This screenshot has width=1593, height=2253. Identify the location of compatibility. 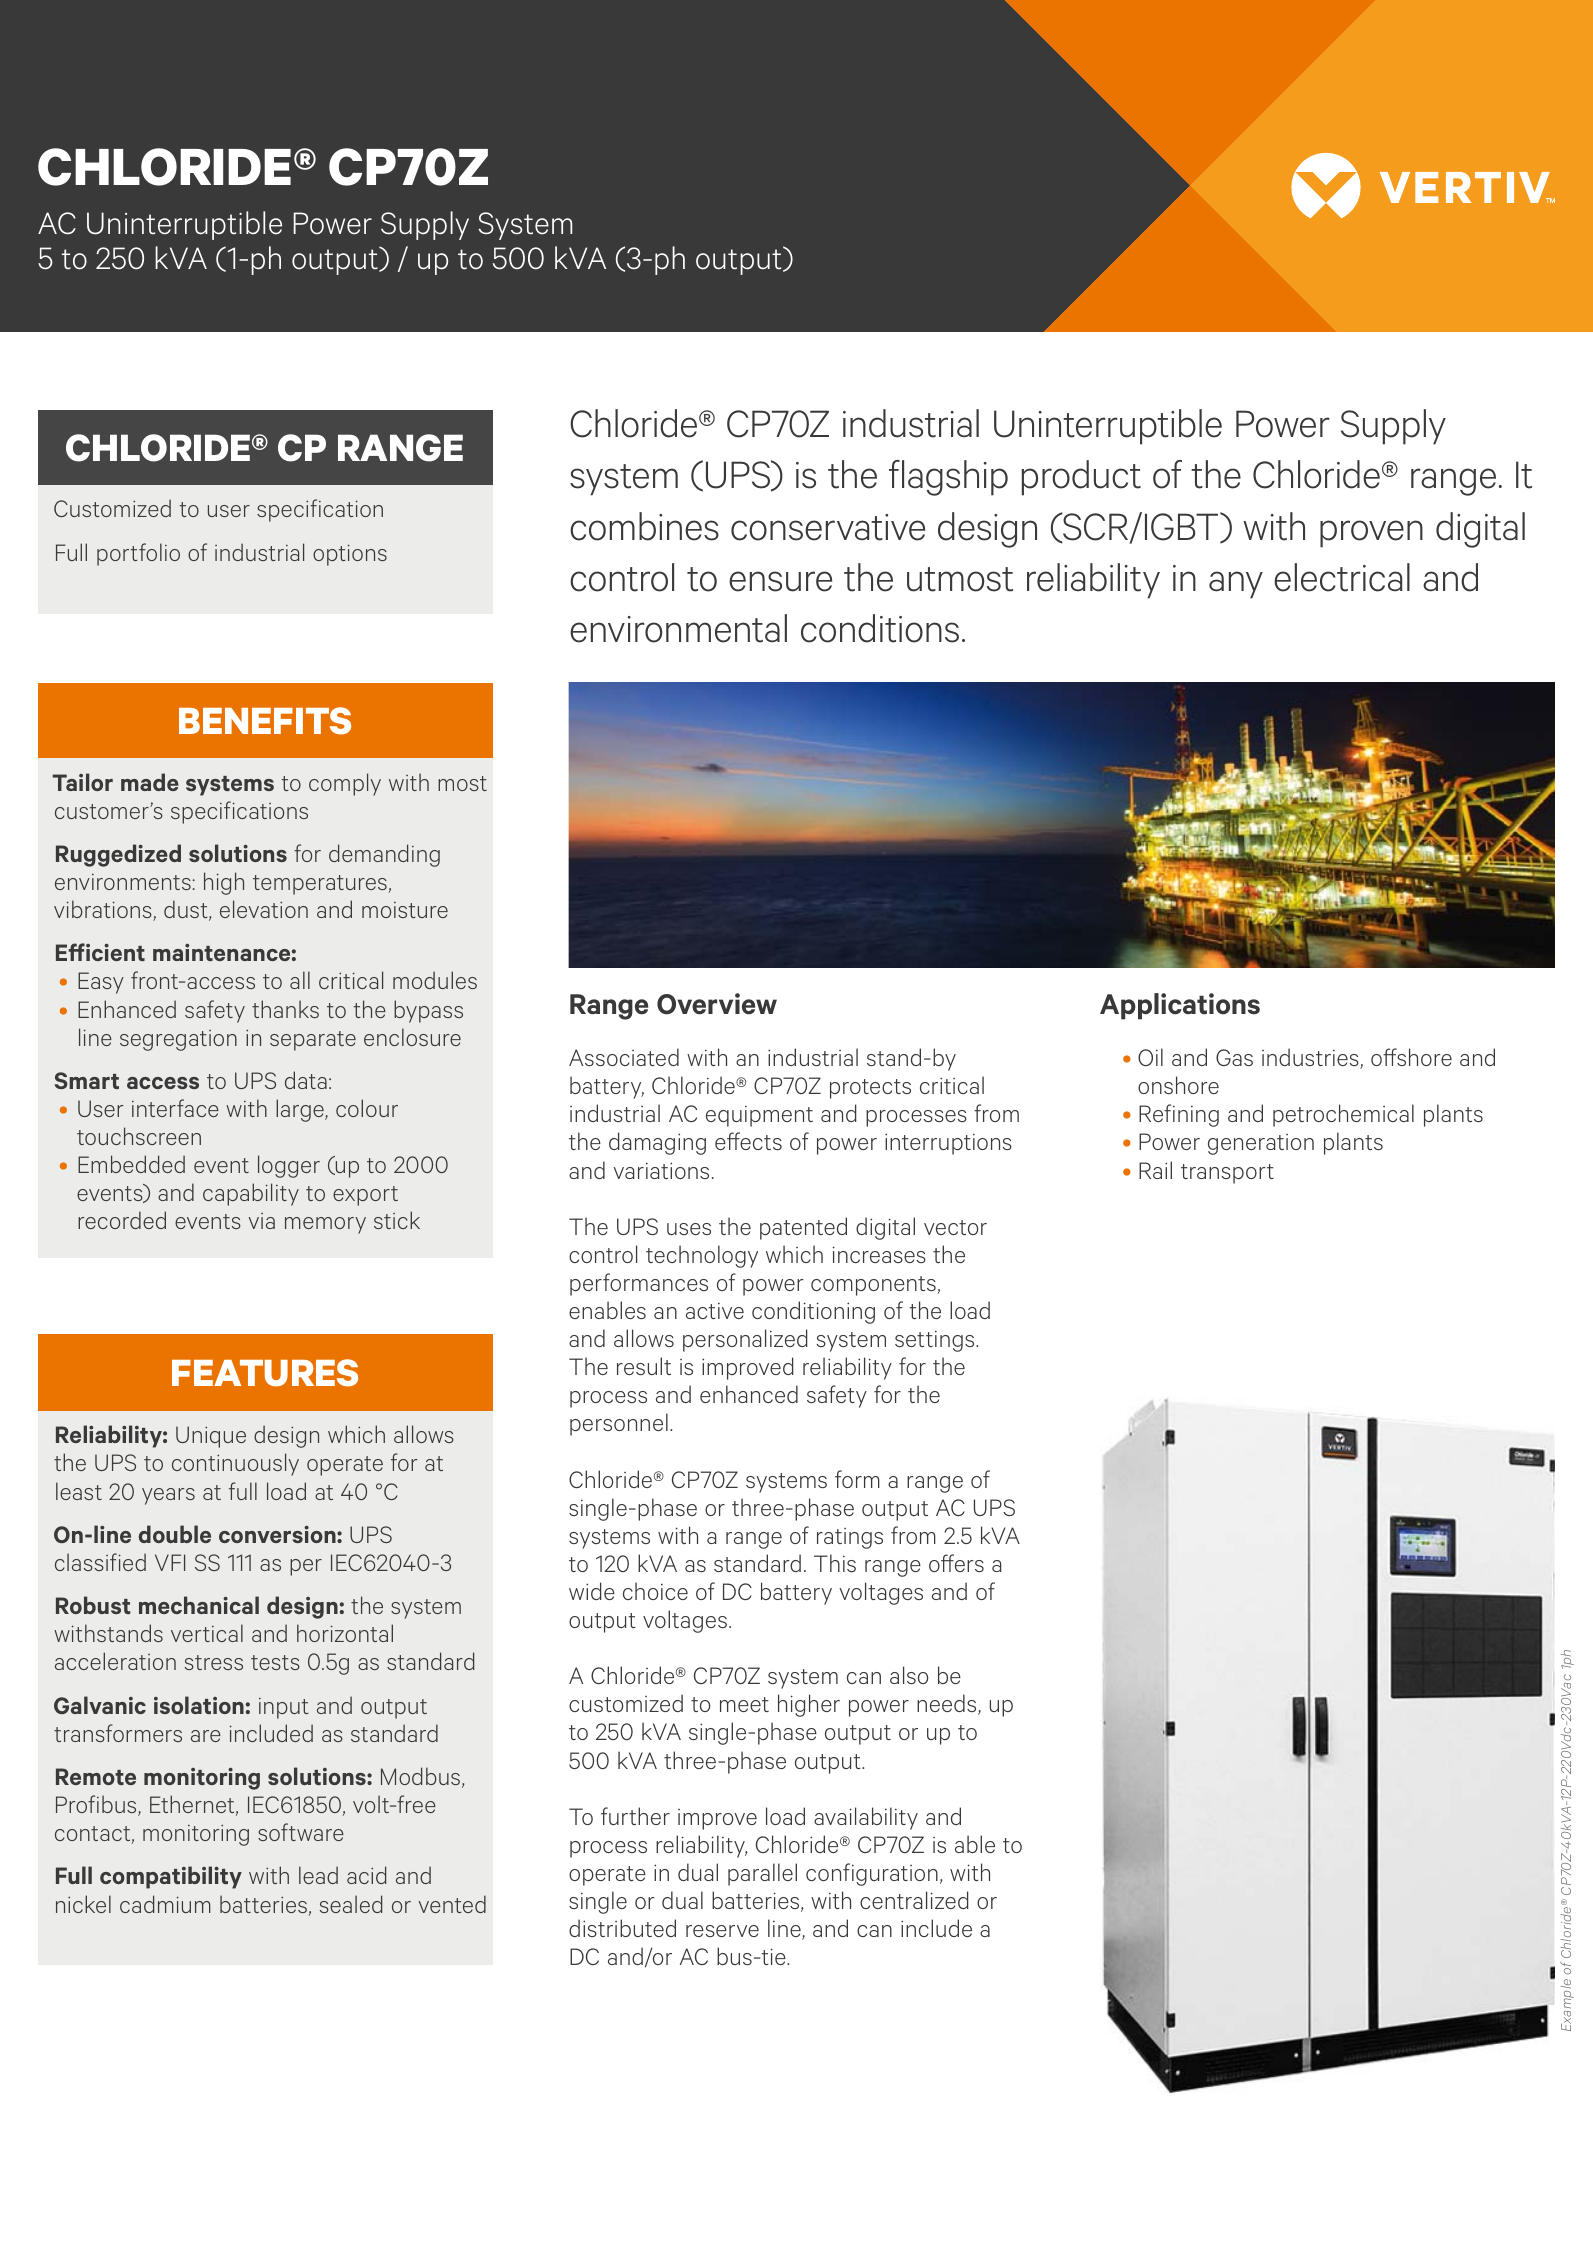
(171, 1877).
